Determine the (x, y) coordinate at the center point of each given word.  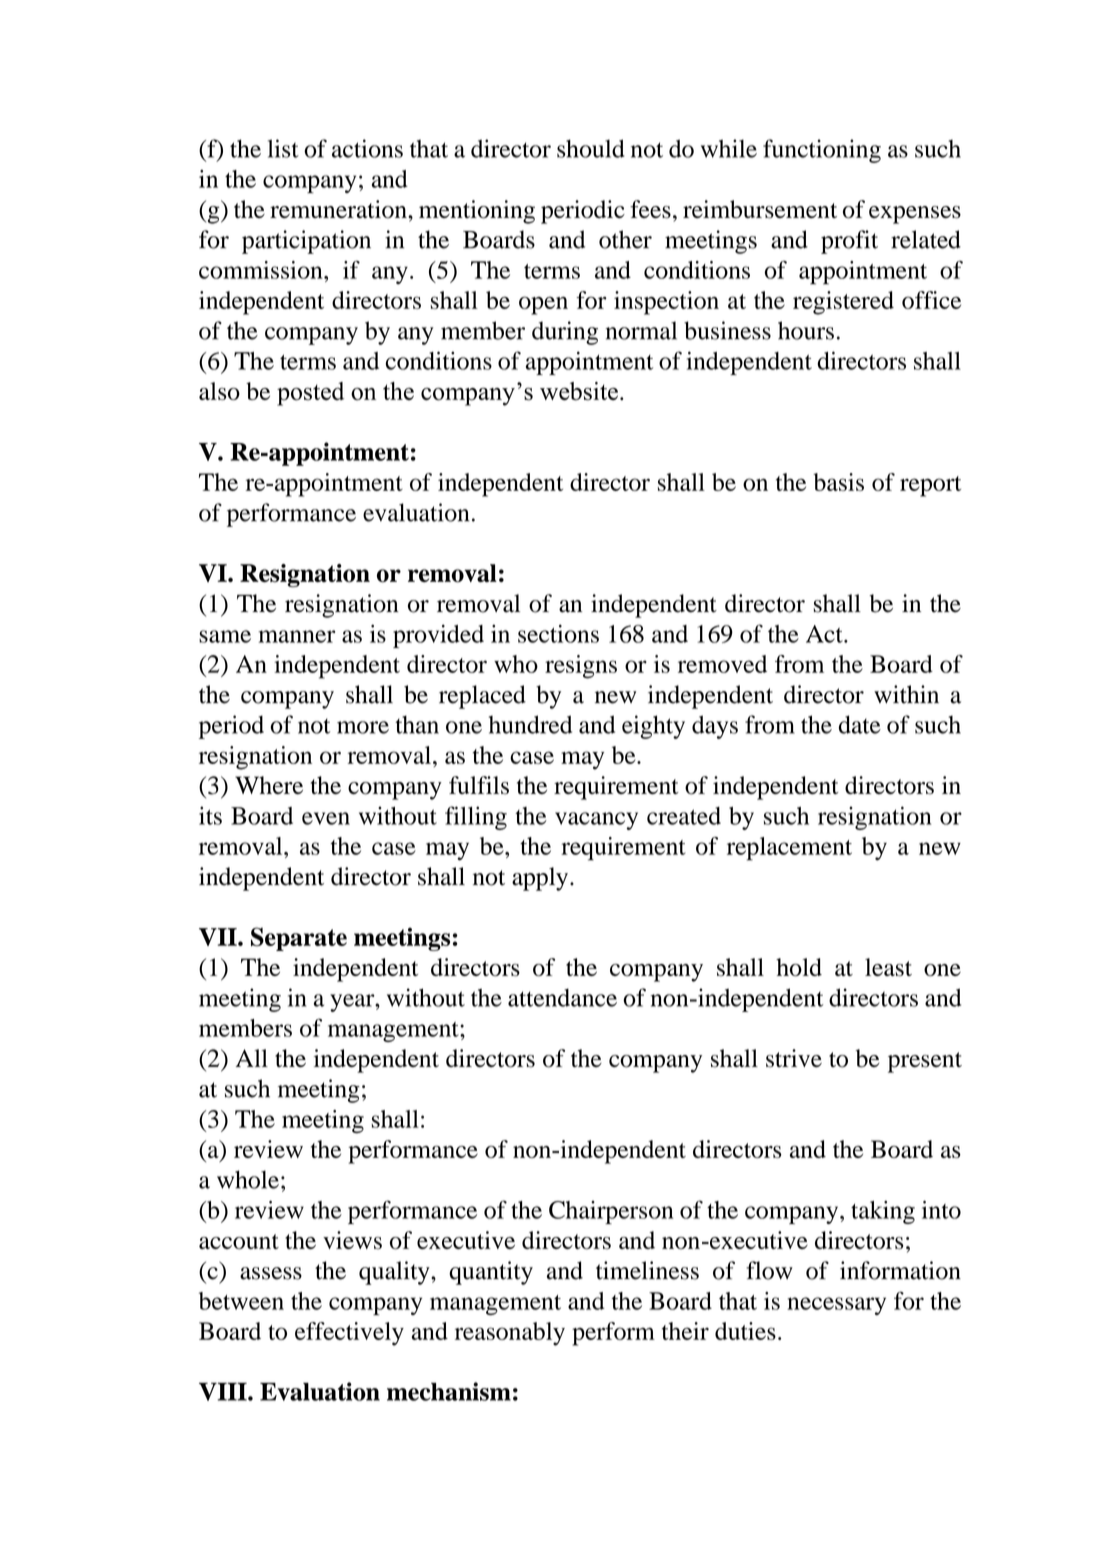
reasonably (510, 1334)
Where (269, 785)
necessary (836, 1306)
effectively (349, 1334)
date (860, 724)
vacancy (596, 821)
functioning (822, 151)
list (283, 148)
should (591, 148)
